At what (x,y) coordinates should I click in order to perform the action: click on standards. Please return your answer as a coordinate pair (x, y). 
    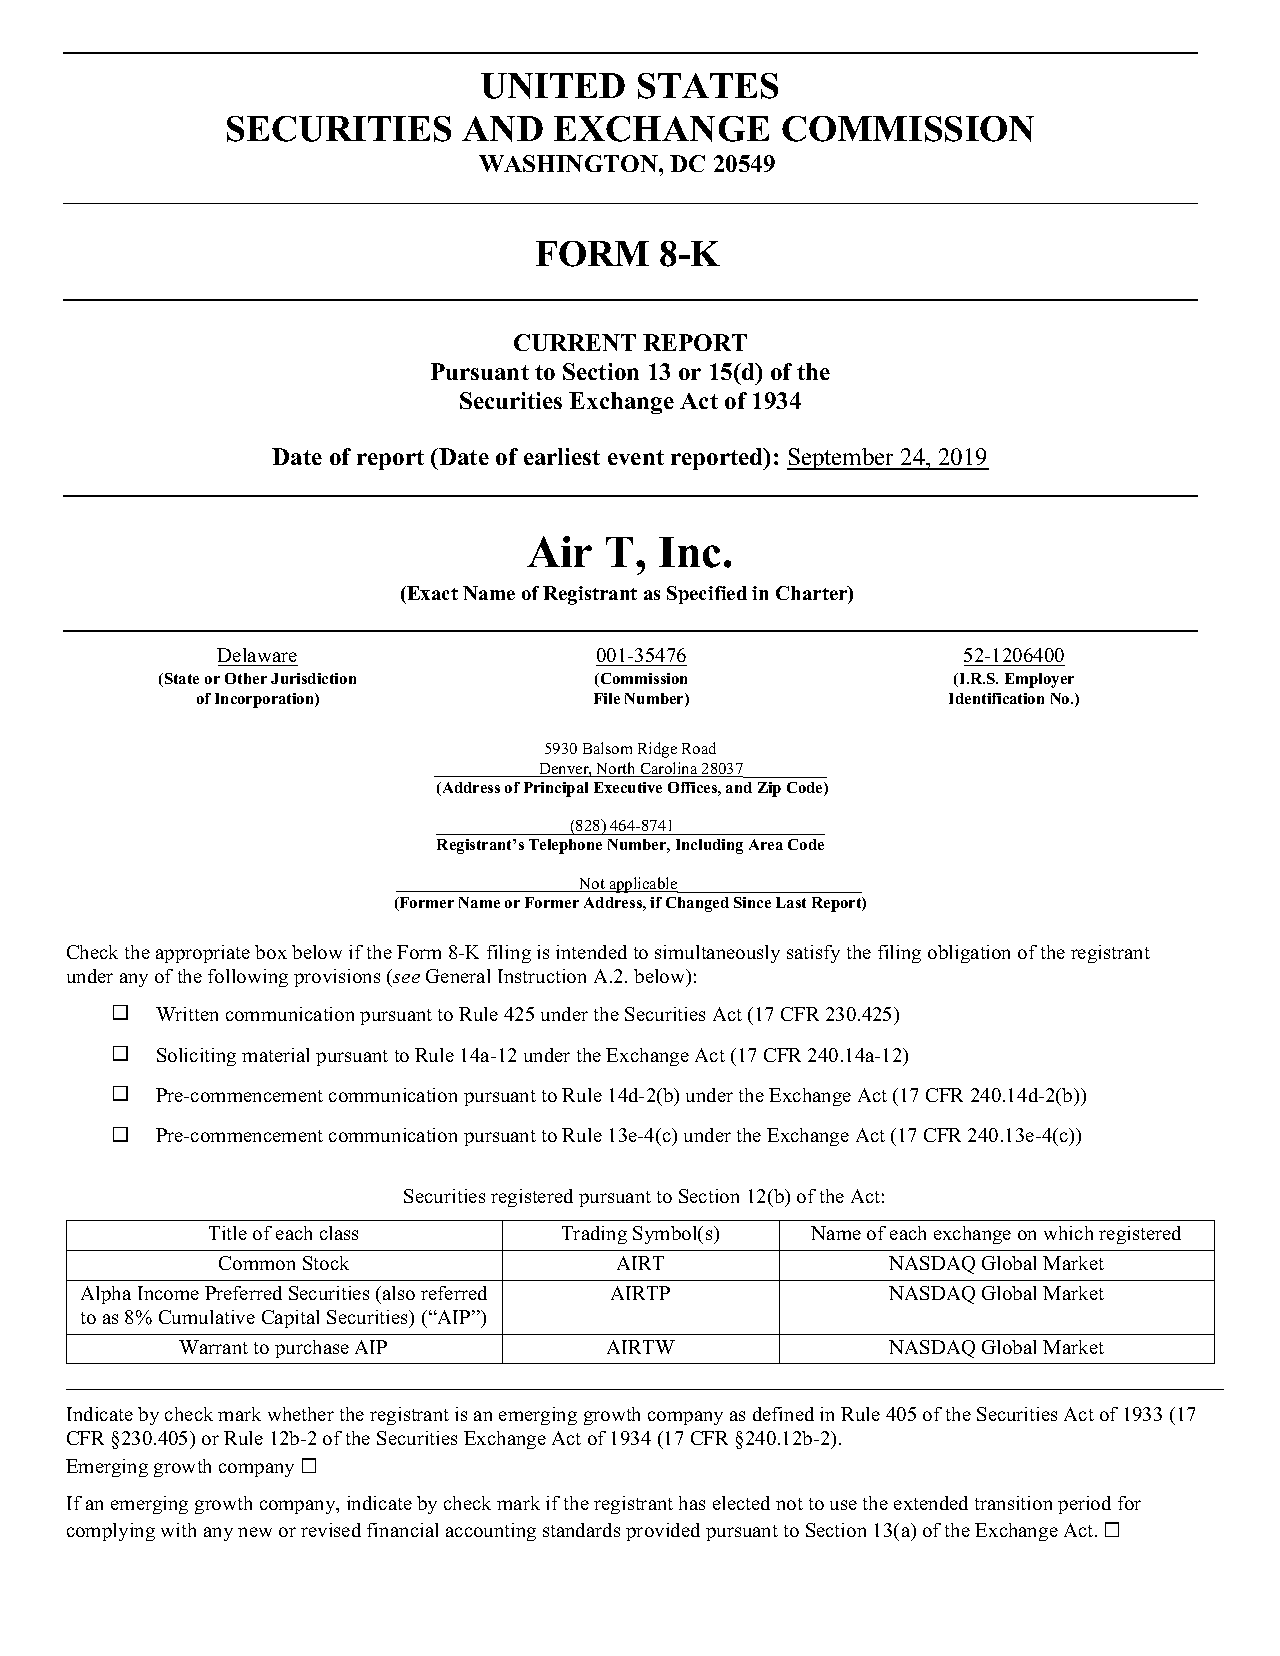
    Looking at the image, I should click on (581, 1530).
